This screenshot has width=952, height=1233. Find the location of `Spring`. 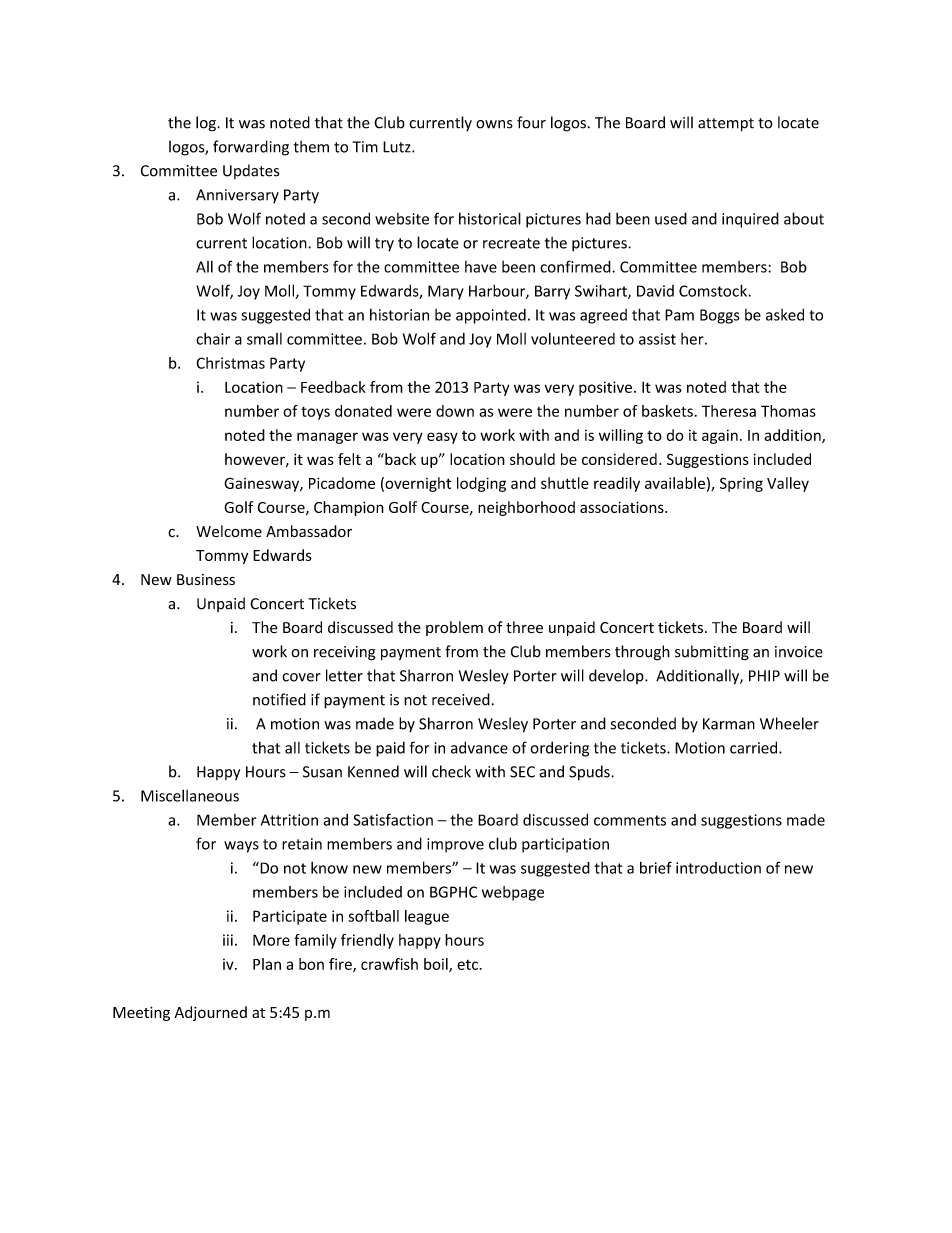

Spring is located at coordinates (741, 484).
